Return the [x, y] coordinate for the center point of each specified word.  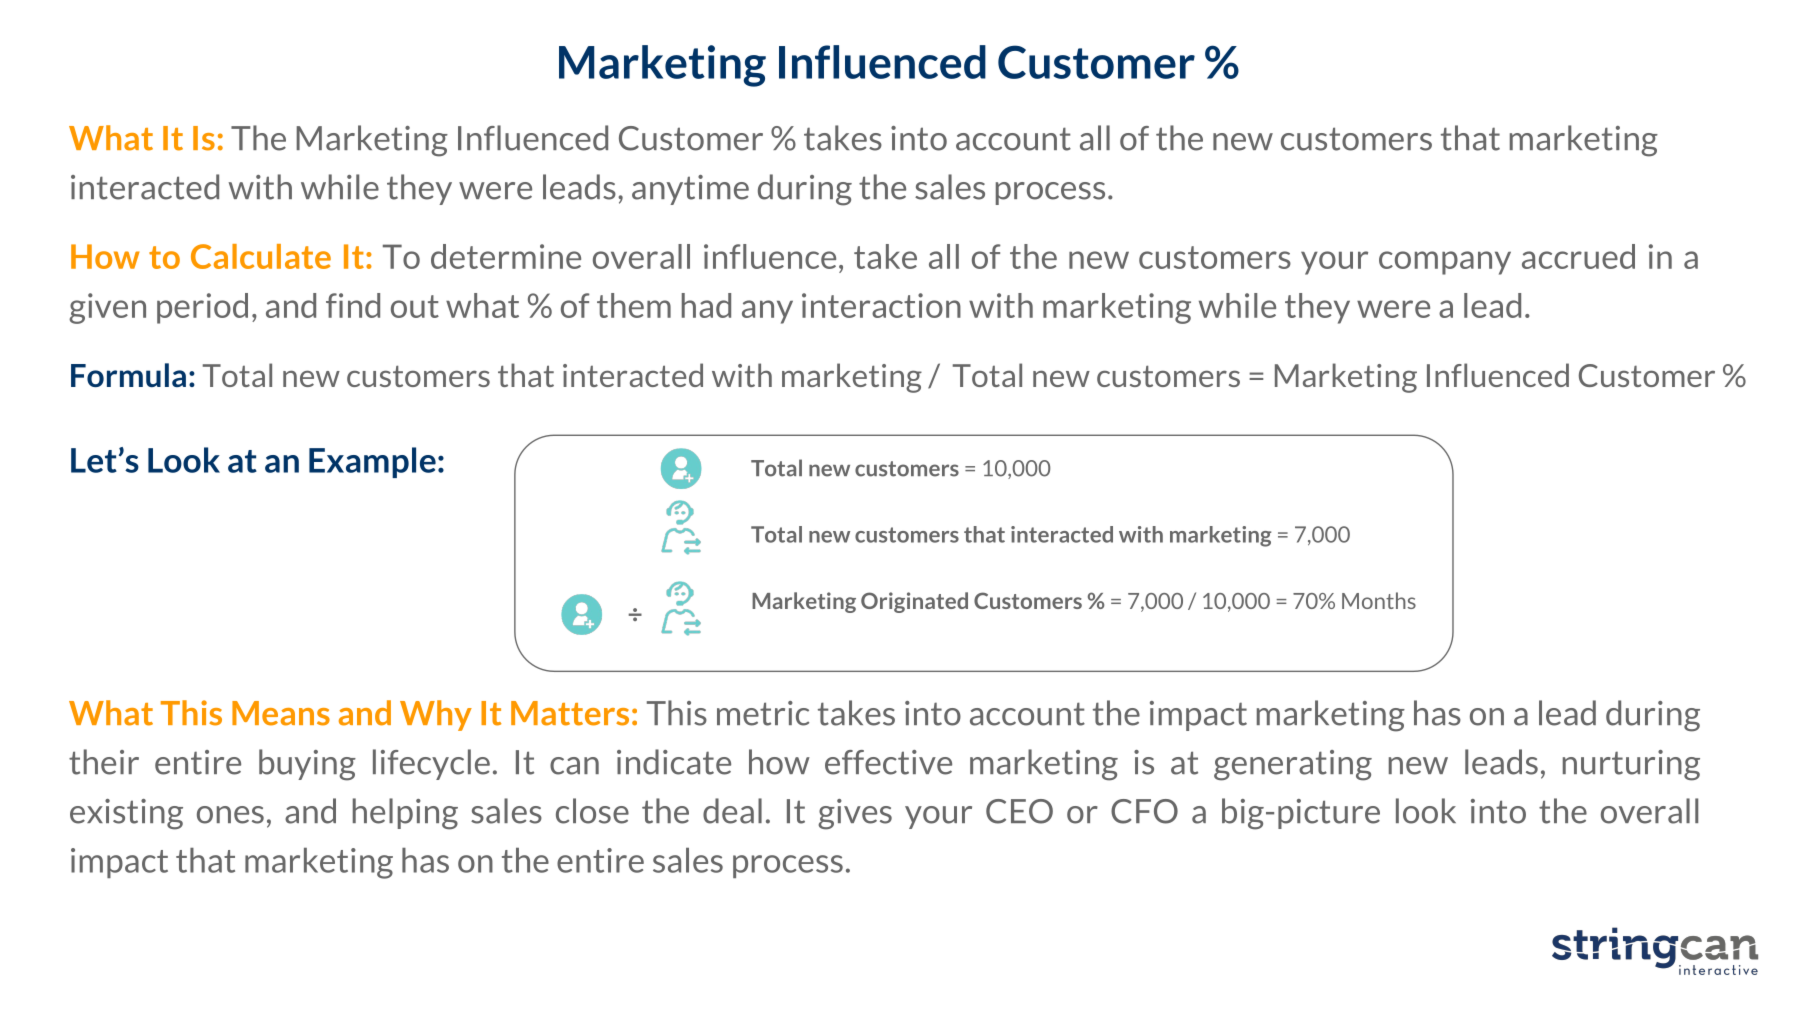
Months [1379, 600]
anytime [690, 190]
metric [763, 713]
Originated [914, 602]
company [1445, 263]
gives [855, 814]
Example [372, 462]
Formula [128, 375]
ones [230, 815]
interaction [881, 305]
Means [281, 713]
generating [1293, 765]
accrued [1578, 256]
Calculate [261, 256]
